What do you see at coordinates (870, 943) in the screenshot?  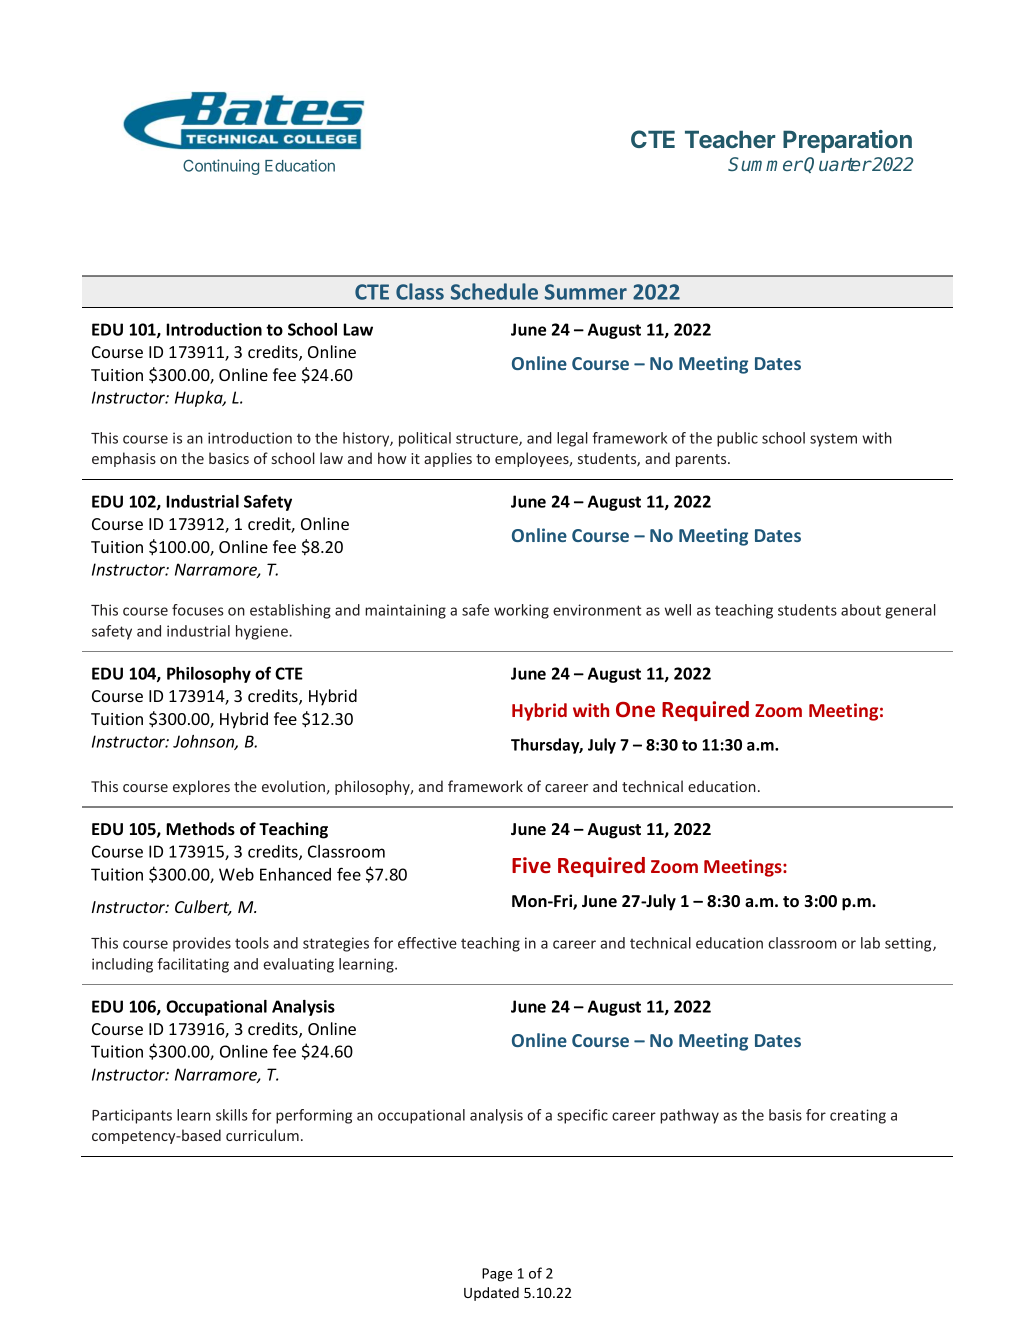 I see `lab` at bounding box center [870, 943].
